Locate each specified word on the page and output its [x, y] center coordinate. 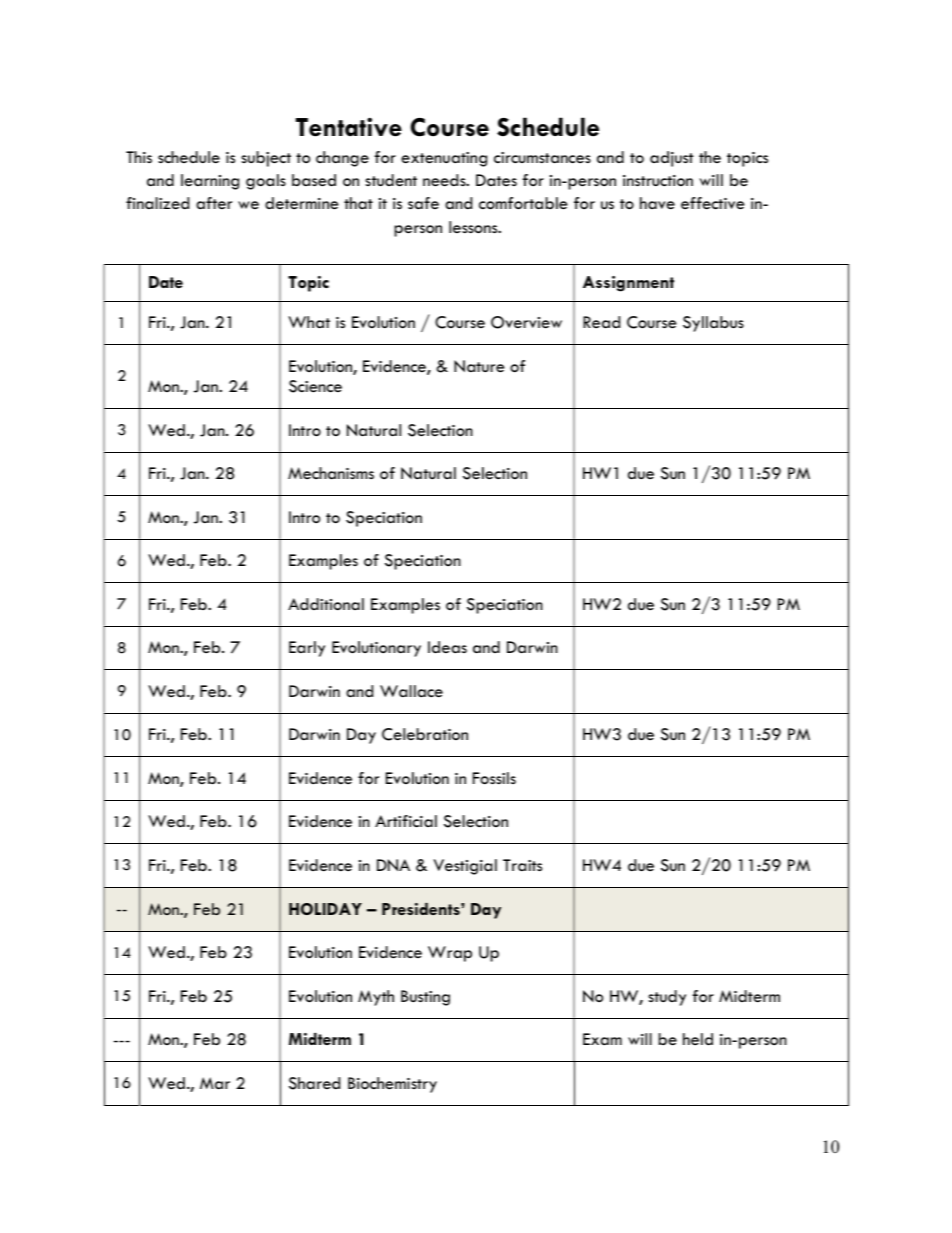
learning [210, 182]
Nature [479, 366]
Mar [215, 1083]
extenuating [444, 159]
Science [315, 386]
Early [307, 649]
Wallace [411, 691]
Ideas [447, 647]
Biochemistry [392, 1085]
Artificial [406, 821]
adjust [672, 159]
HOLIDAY [325, 909]
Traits [522, 865]
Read [601, 322]
